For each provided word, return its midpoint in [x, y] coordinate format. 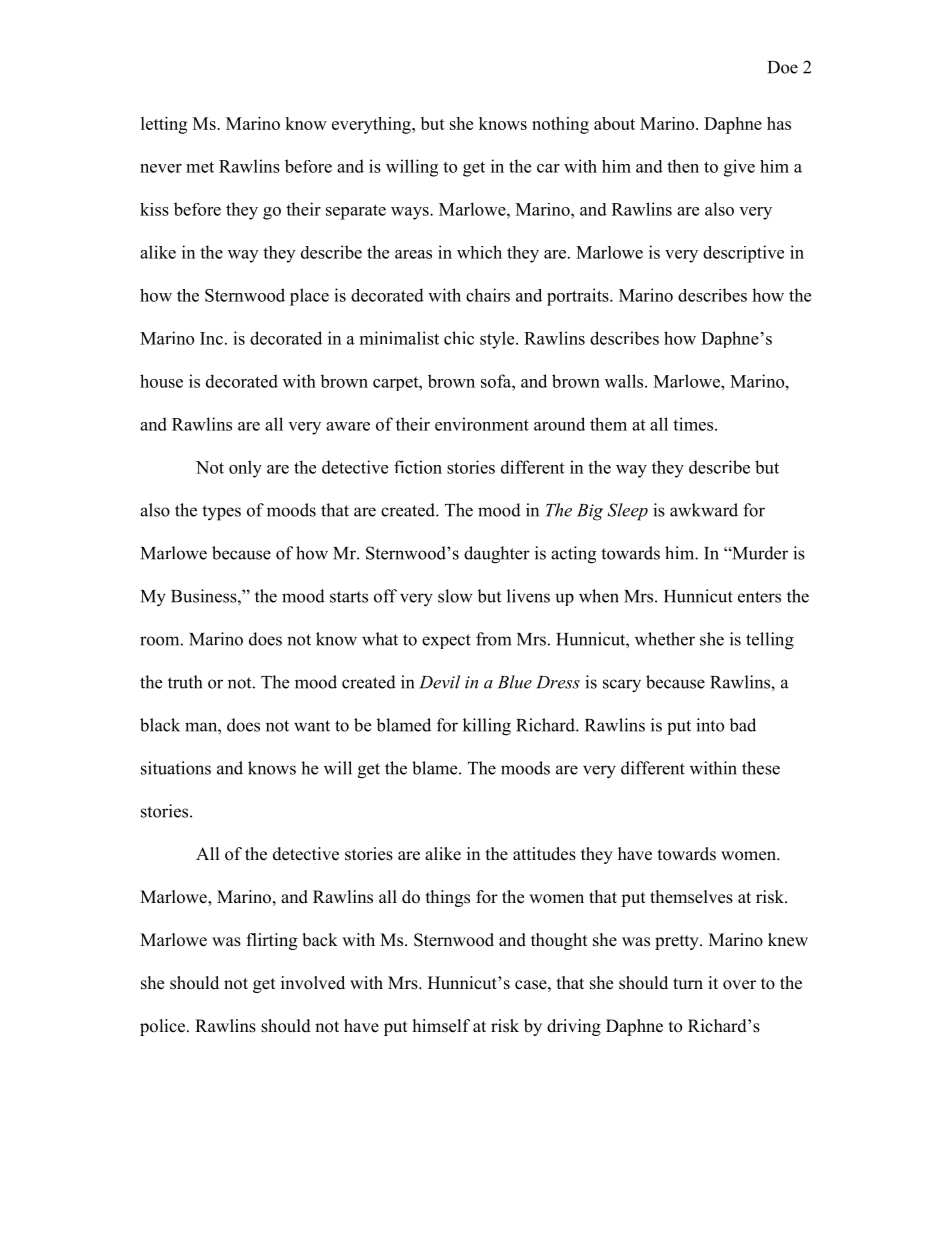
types [221, 513]
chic [459, 338]
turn [688, 984]
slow [455, 596]
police [164, 1027]
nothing [560, 125]
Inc [211, 338]
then [683, 166]
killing [487, 727]
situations [176, 768]
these [761, 768]
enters [759, 597]
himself [441, 1026]
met [200, 167]
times [694, 424]
